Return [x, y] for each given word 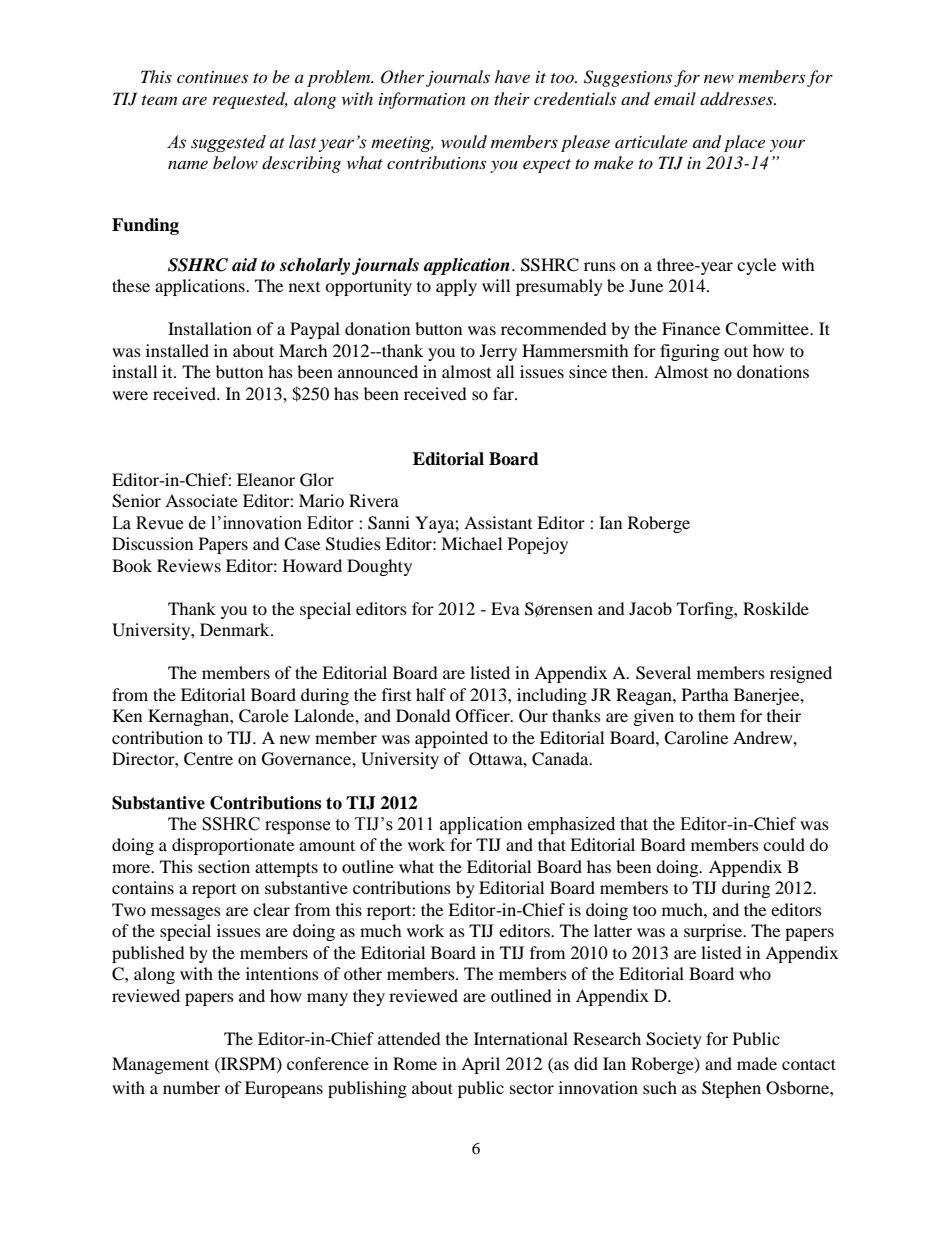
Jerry [498, 352]
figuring [689, 352]
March [303, 350]
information [422, 100]
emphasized [571, 825]
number [191, 1087]
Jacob [650, 608]
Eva [505, 608]
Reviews [189, 565]
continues [212, 77]
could [784, 844]
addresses [738, 98]
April [480, 1065]
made [757, 1063]
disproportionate [233, 846]
